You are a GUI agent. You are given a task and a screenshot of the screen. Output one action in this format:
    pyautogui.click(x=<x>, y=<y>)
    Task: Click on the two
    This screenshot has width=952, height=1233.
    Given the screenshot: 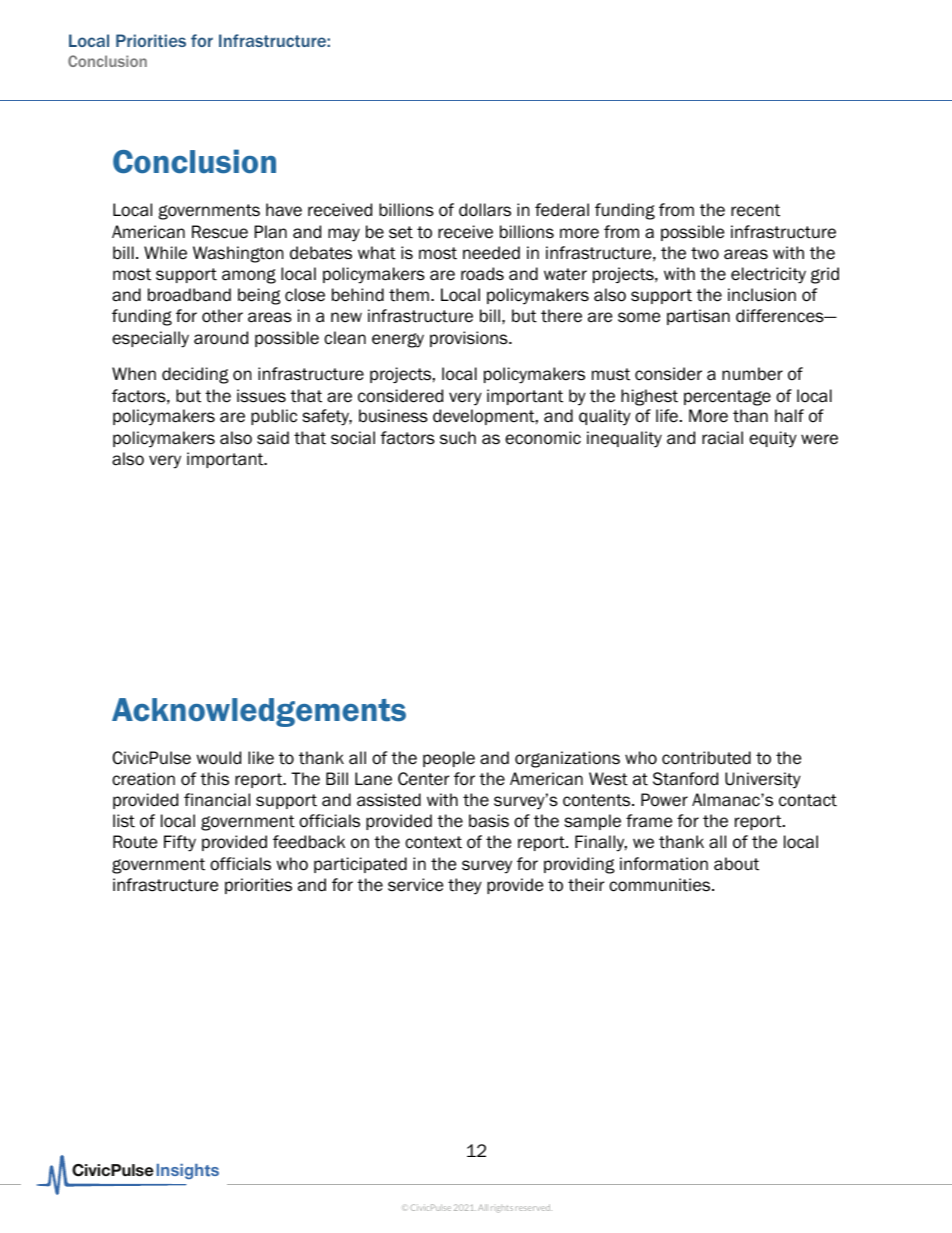 What is the action you would take?
    pyautogui.click(x=705, y=253)
